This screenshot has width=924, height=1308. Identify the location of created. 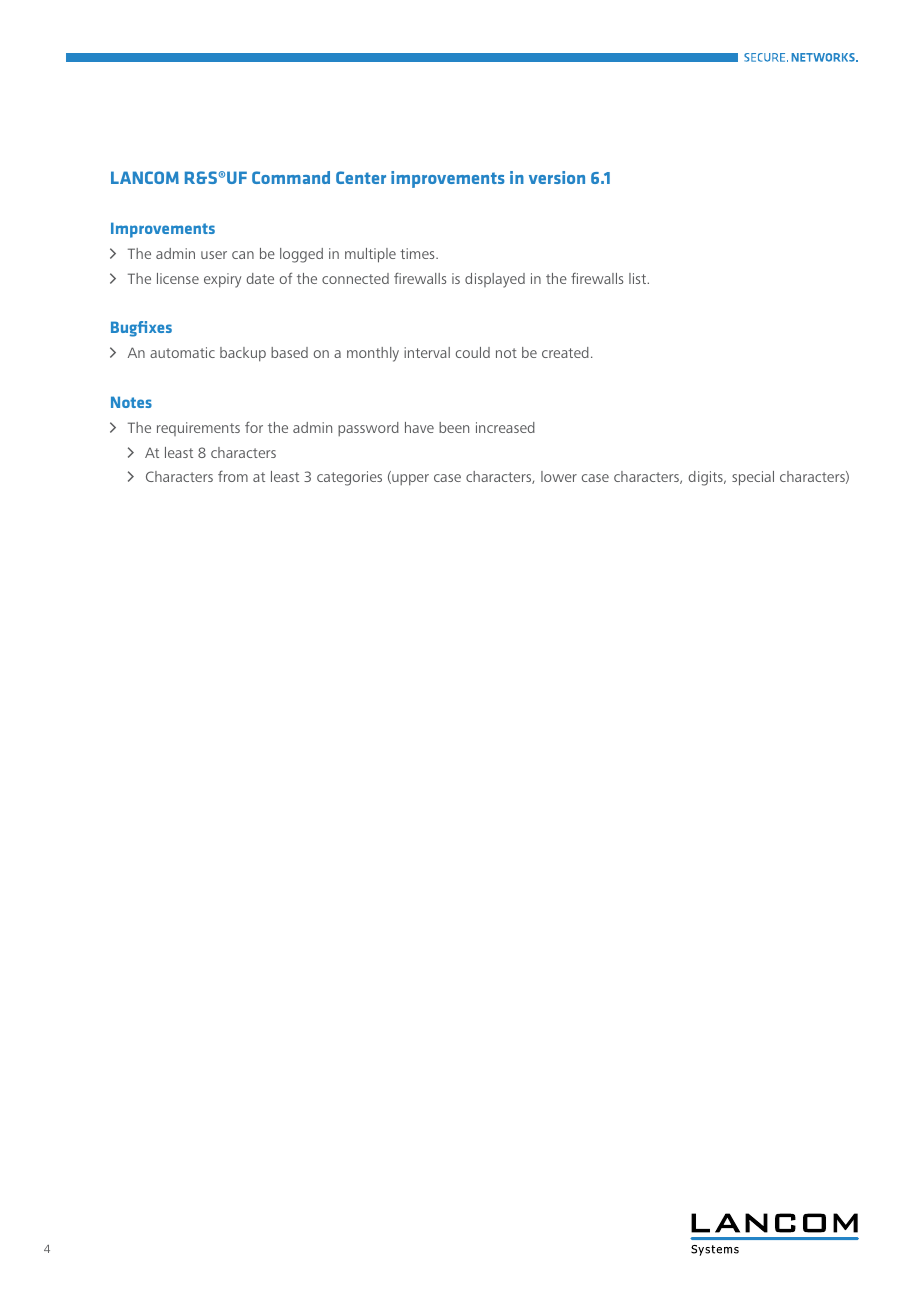
(565, 352).
